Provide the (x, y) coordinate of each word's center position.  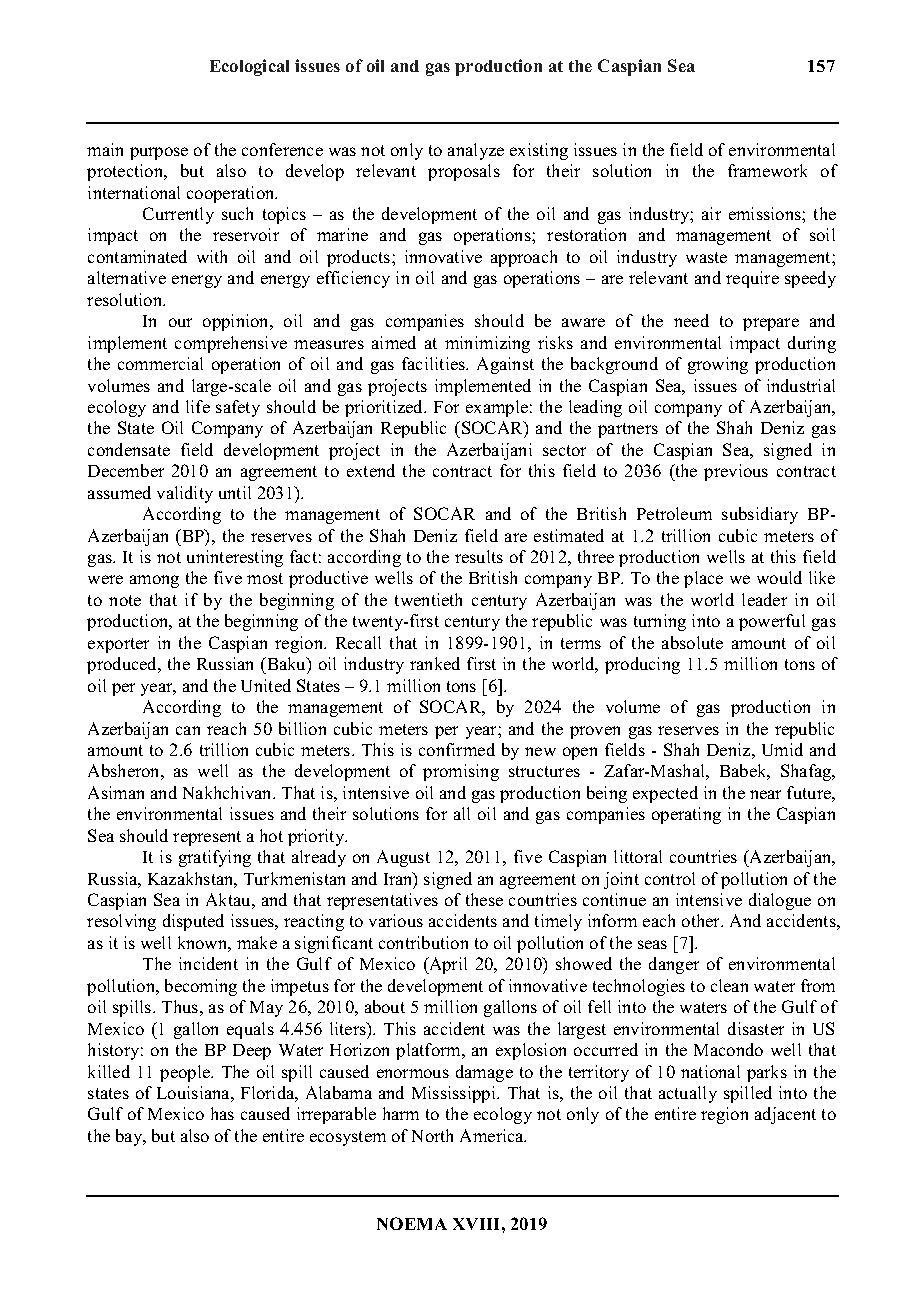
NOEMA (412, 1223)
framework (767, 170)
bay (130, 1137)
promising (461, 772)
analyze (476, 151)
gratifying (215, 858)
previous (736, 472)
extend (371, 470)
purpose (159, 153)
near (765, 794)
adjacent (785, 1115)
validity (185, 494)
